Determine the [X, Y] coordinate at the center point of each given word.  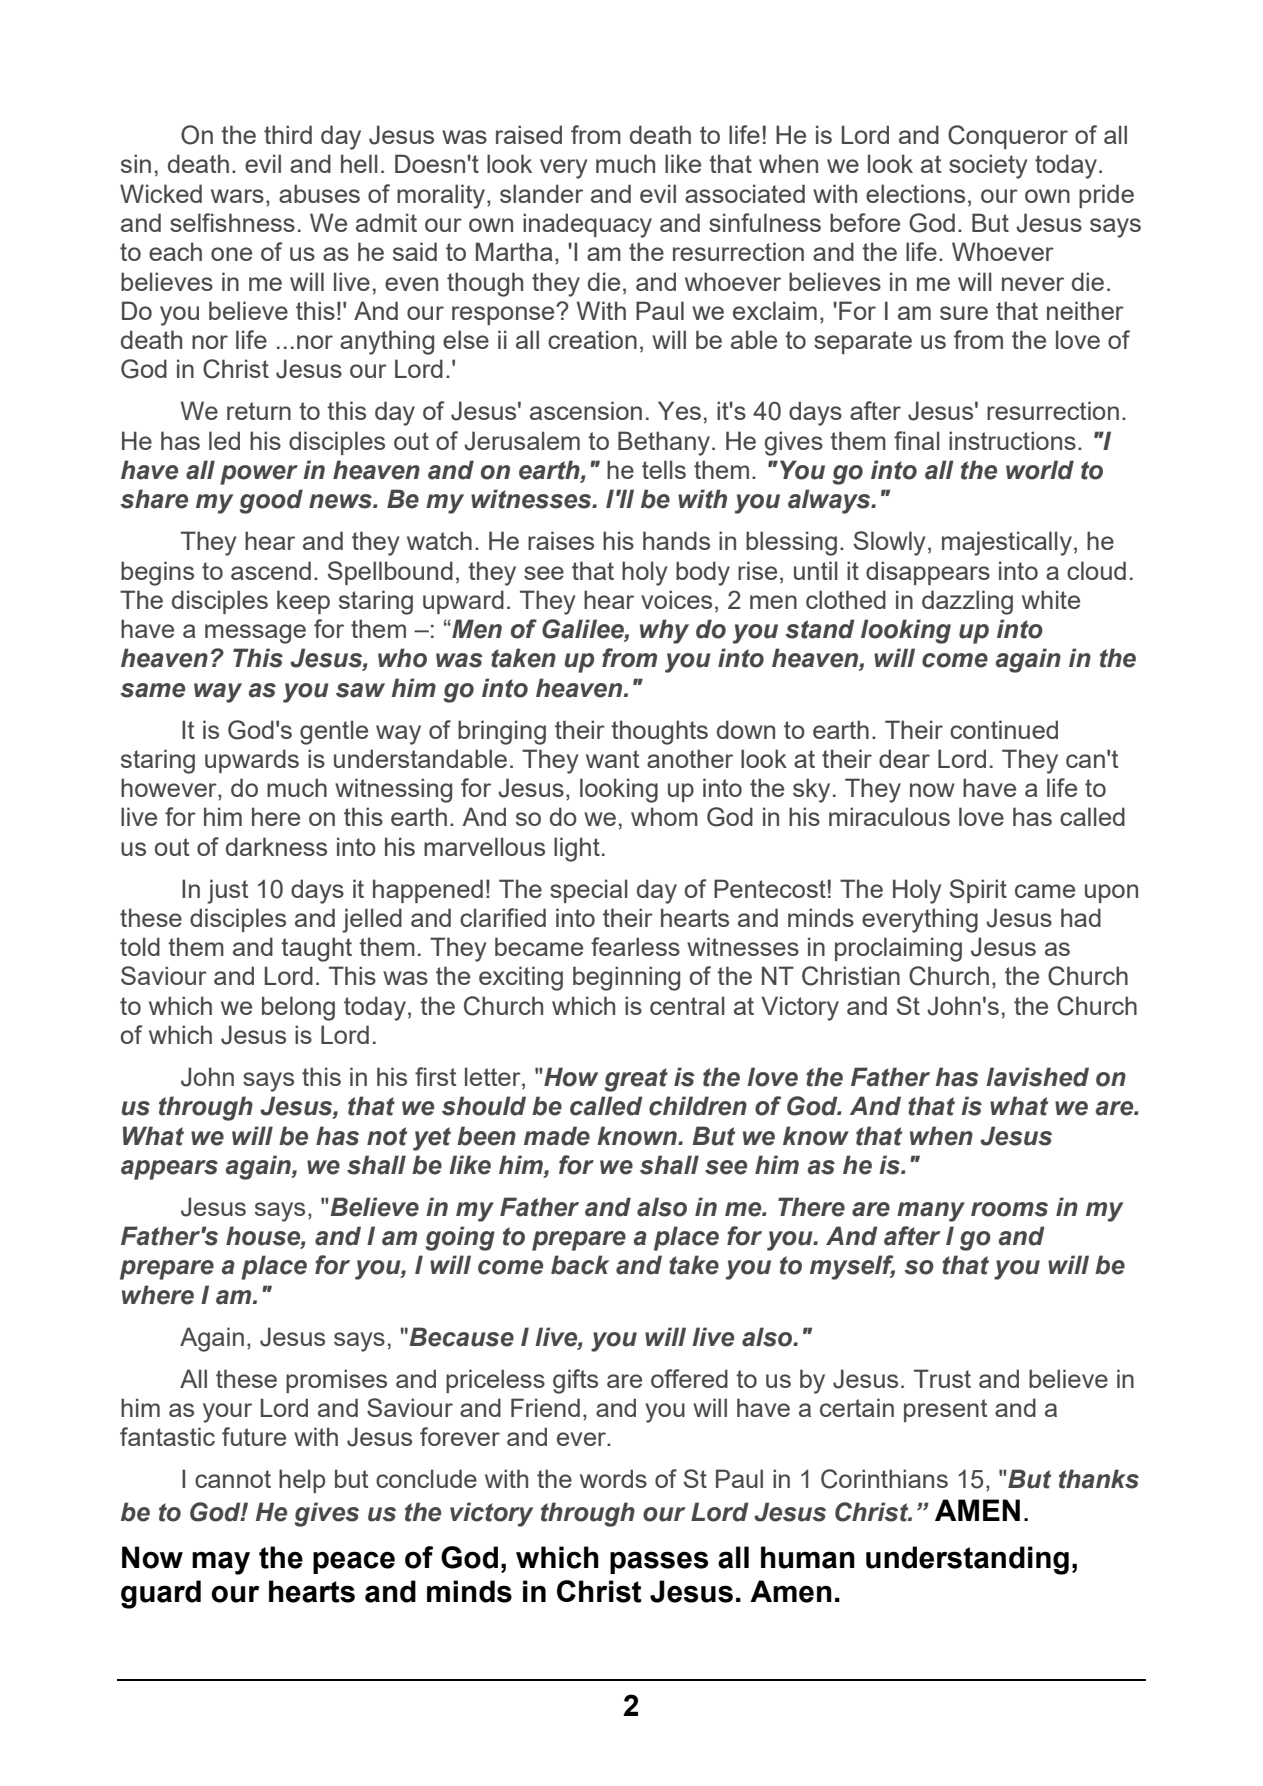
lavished [1037, 1077]
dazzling [967, 602]
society [988, 166]
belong [298, 1008]
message [255, 634]
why [664, 631]
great [636, 1080]
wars [237, 196]
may [221, 1563]
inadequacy [587, 225]
